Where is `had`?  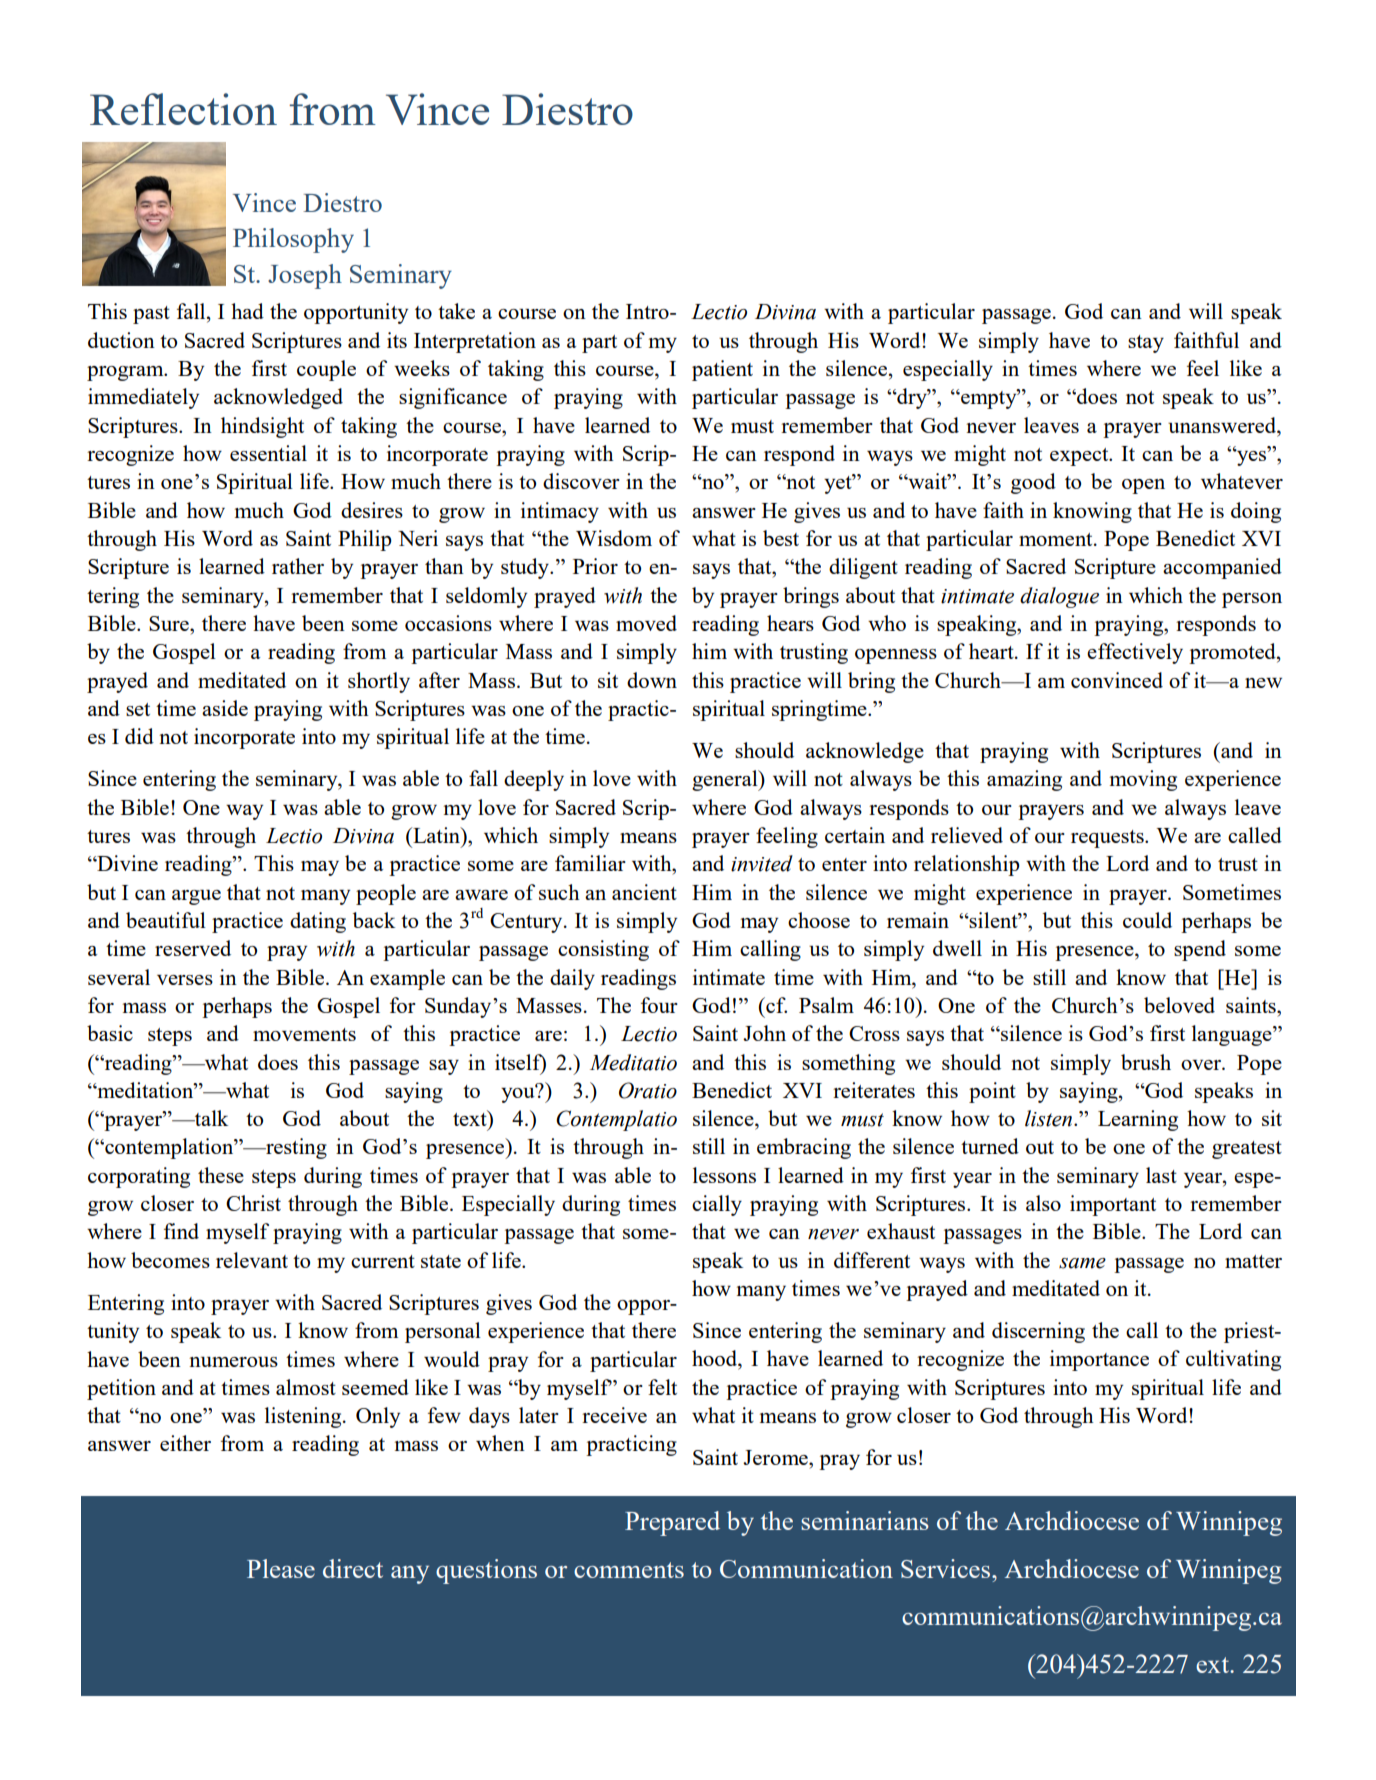
had is located at coordinates (247, 311).
